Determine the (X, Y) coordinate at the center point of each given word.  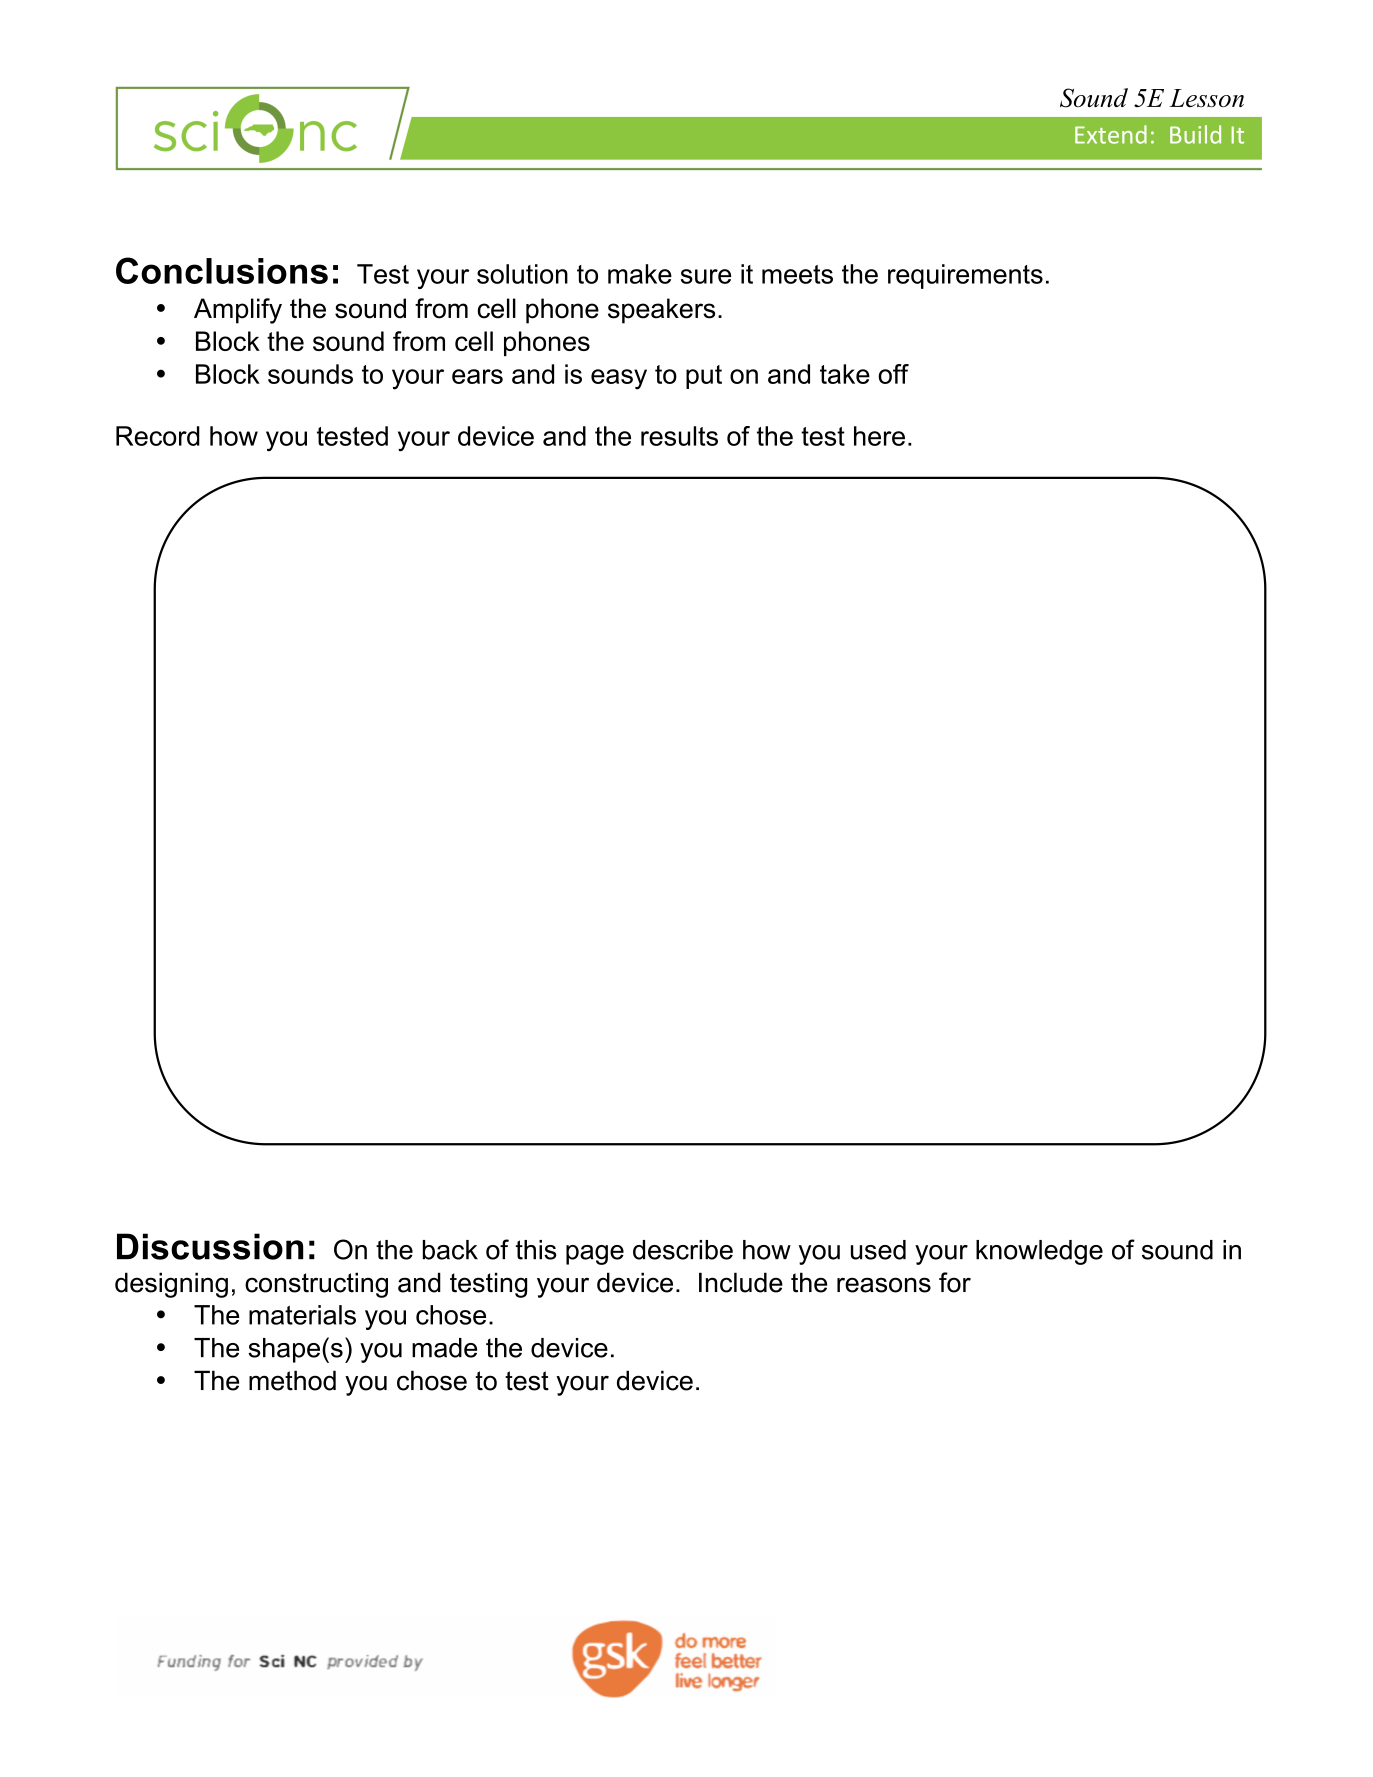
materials (302, 1315)
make (640, 274)
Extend (1111, 134)
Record (158, 436)
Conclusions (222, 270)
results (679, 436)
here (879, 436)
